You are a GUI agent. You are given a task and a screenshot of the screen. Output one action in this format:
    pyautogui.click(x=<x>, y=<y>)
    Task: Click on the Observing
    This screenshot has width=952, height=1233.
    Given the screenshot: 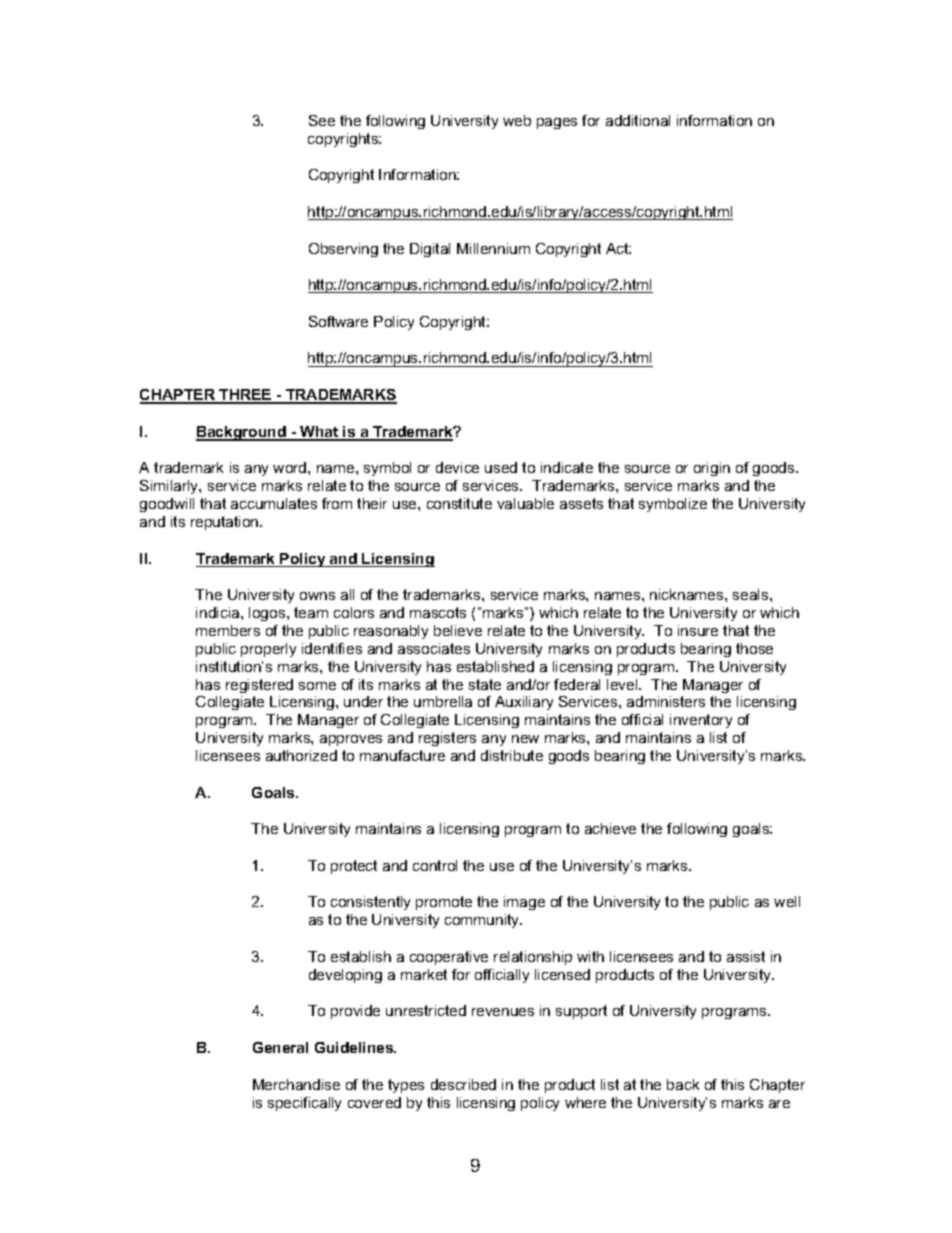 What is the action you would take?
    pyautogui.click(x=343, y=250)
